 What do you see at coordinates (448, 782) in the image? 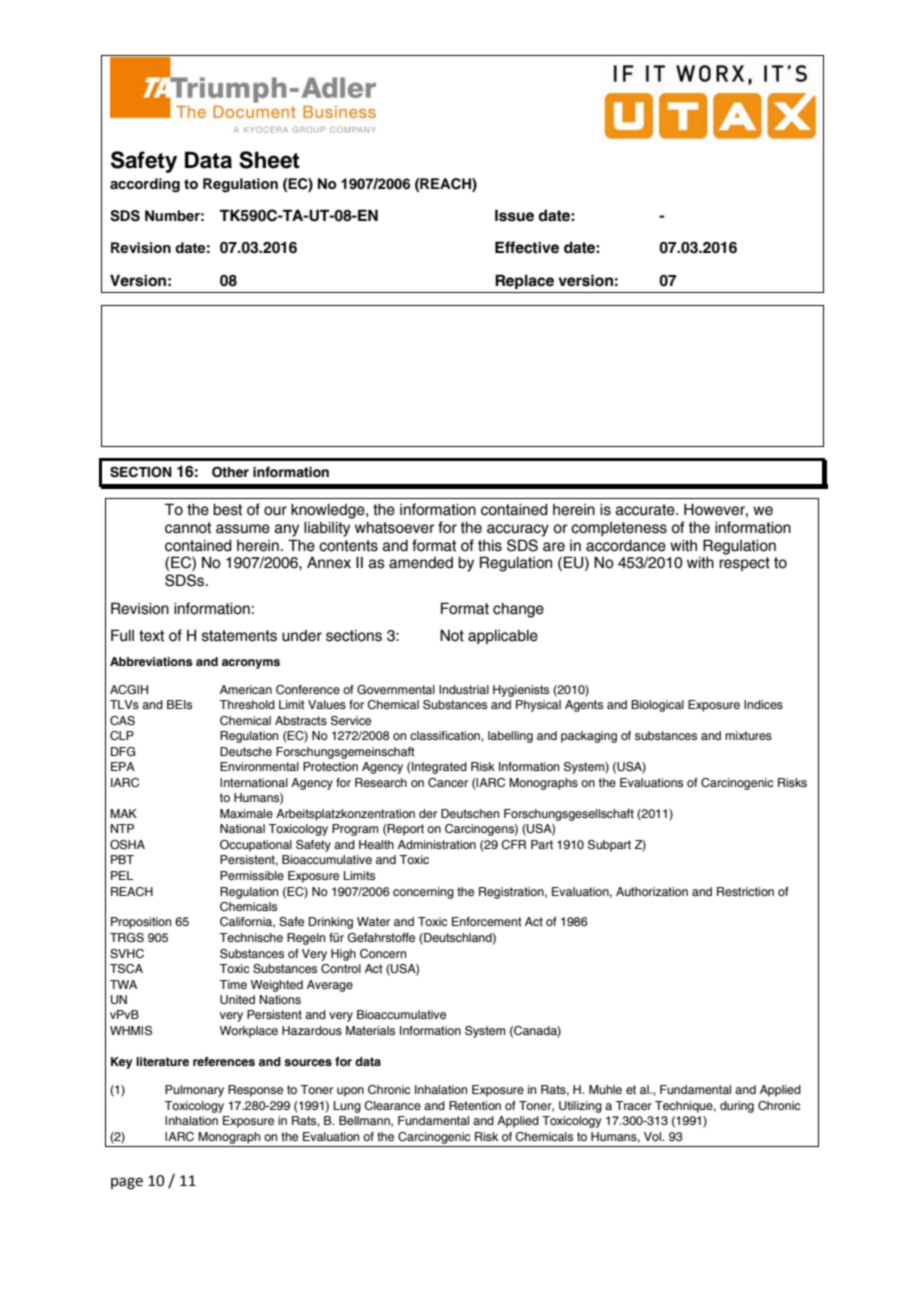
I see `Cancer` at bounding box center [448, 782].
